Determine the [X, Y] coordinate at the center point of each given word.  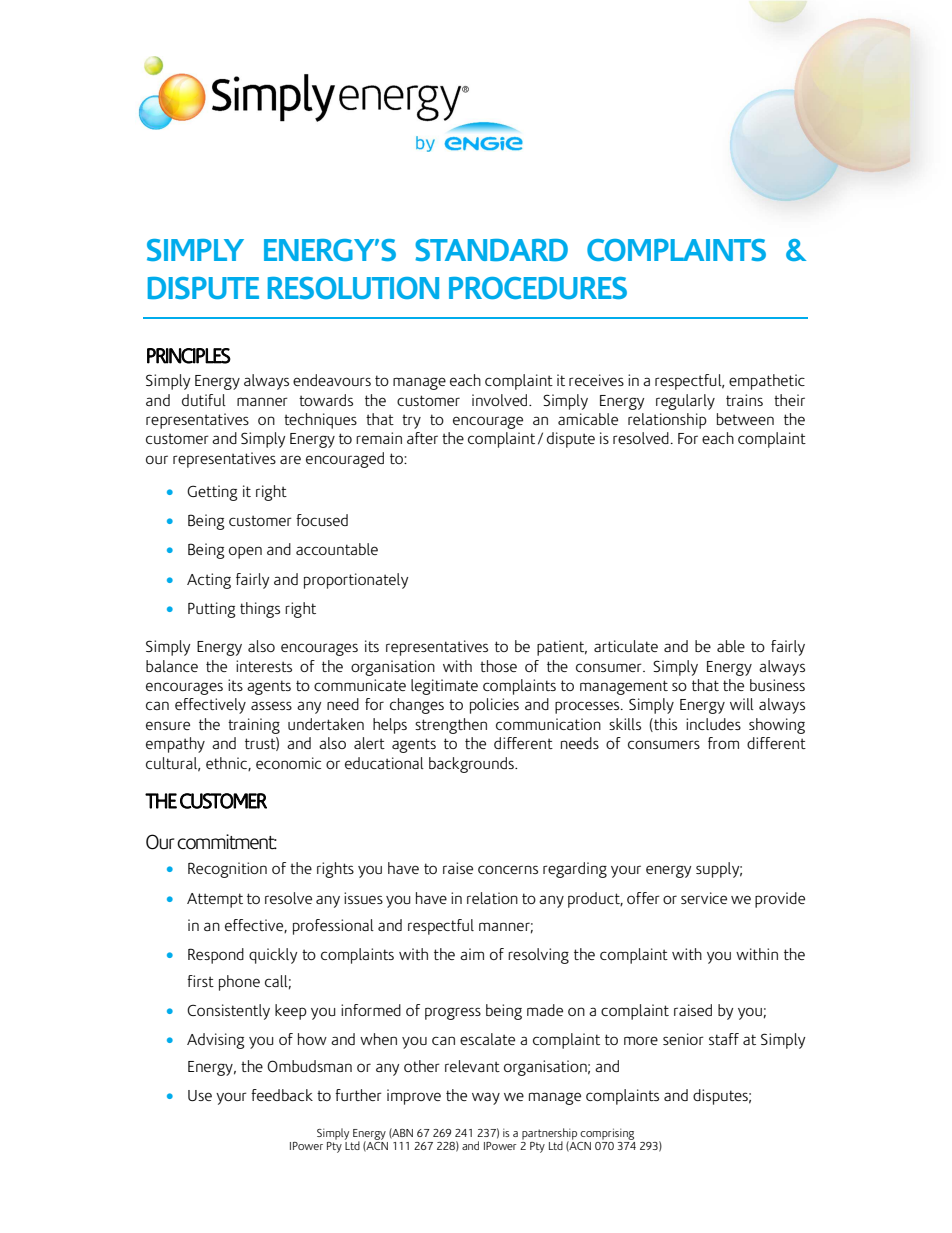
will [742, 704]
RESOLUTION [353, 288]
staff [724, 1039]
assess [271, 705]
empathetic [767, 382]
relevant [472, 1066]
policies [494, 706]
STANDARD [491, 250]
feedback [282, 1095]
